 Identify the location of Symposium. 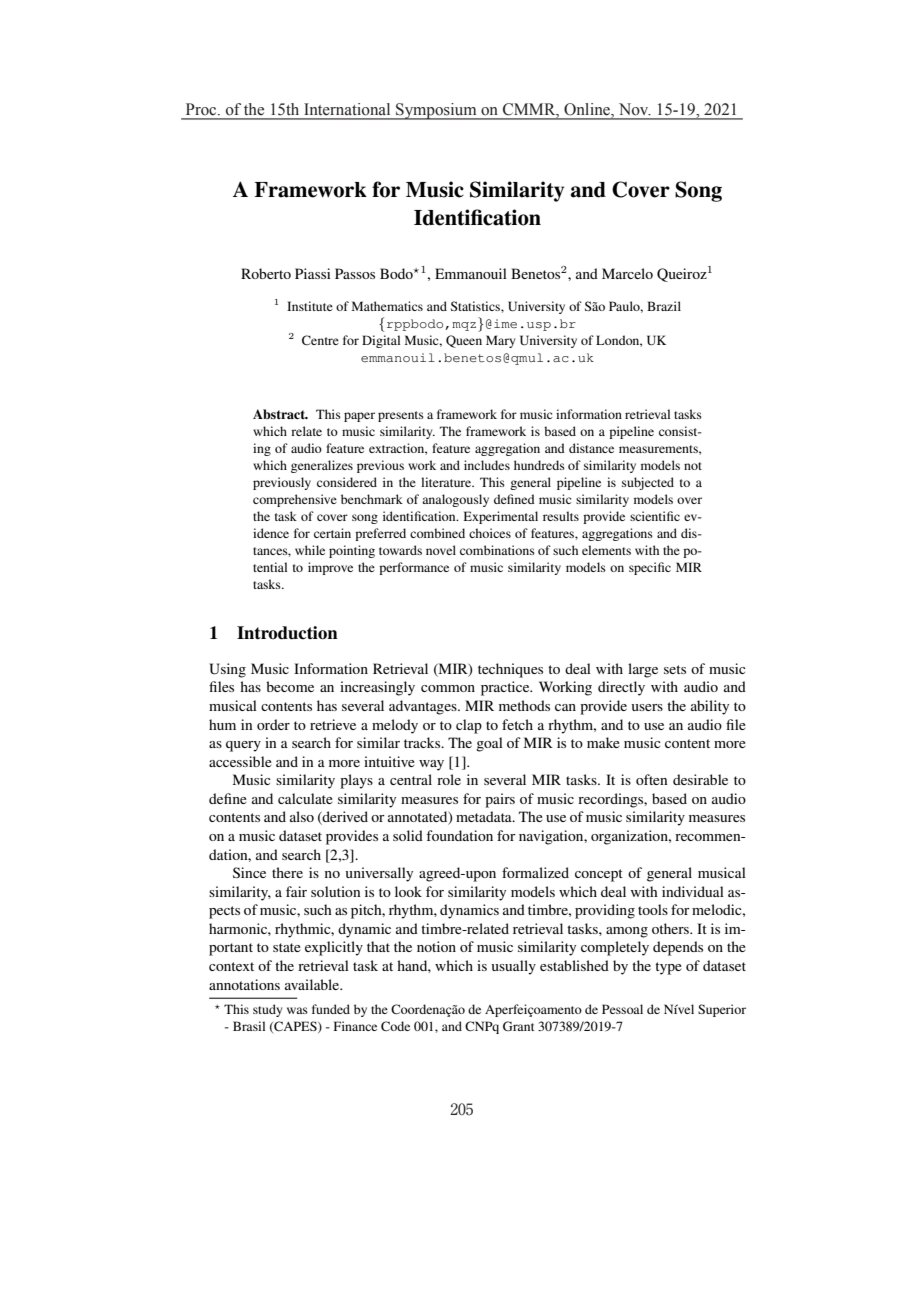
(436, 111).
